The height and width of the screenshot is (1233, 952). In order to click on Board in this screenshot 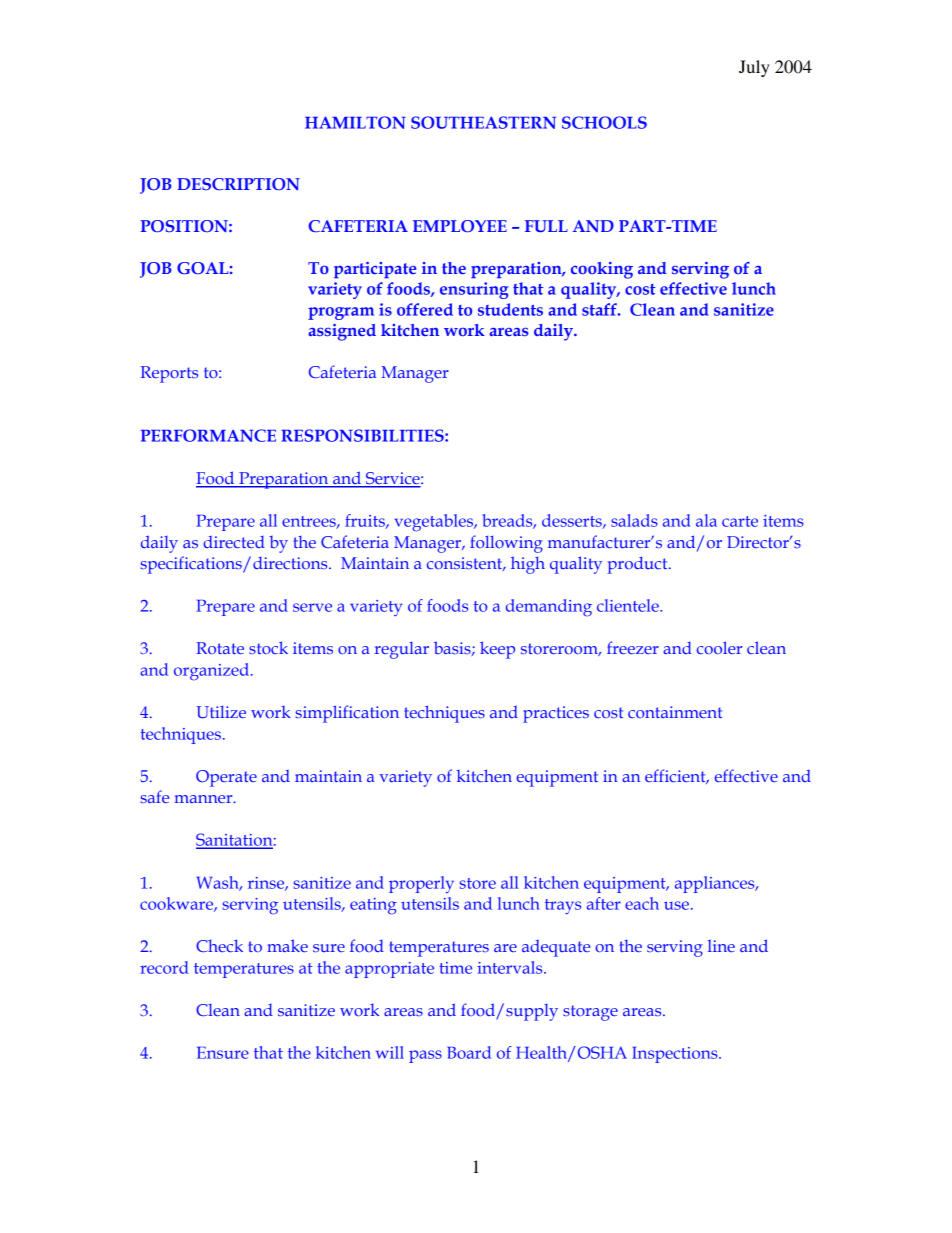, I will do `click(469, 1052)`.
